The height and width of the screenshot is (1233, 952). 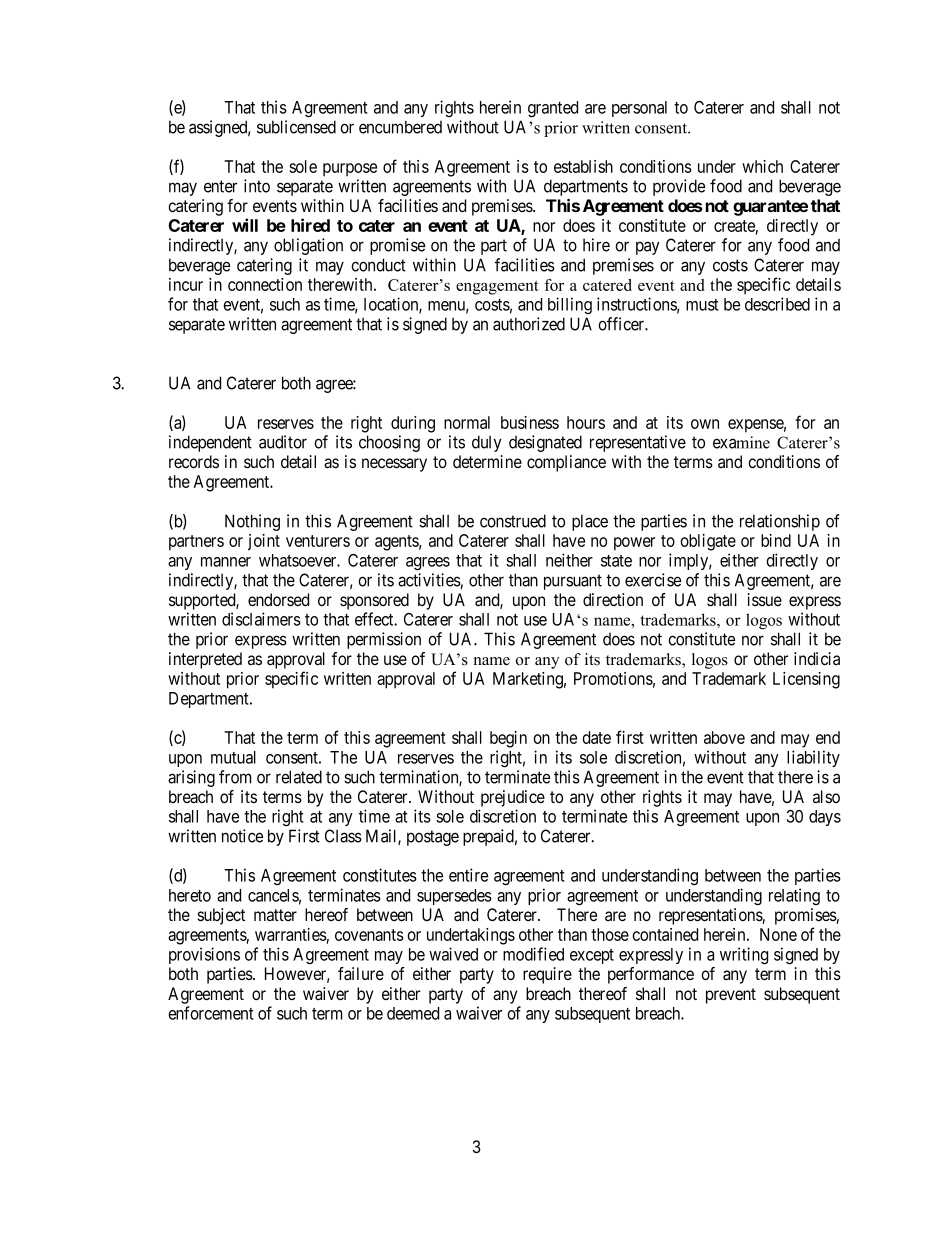 I want to click on engagement, so click(x=497, y=288).
